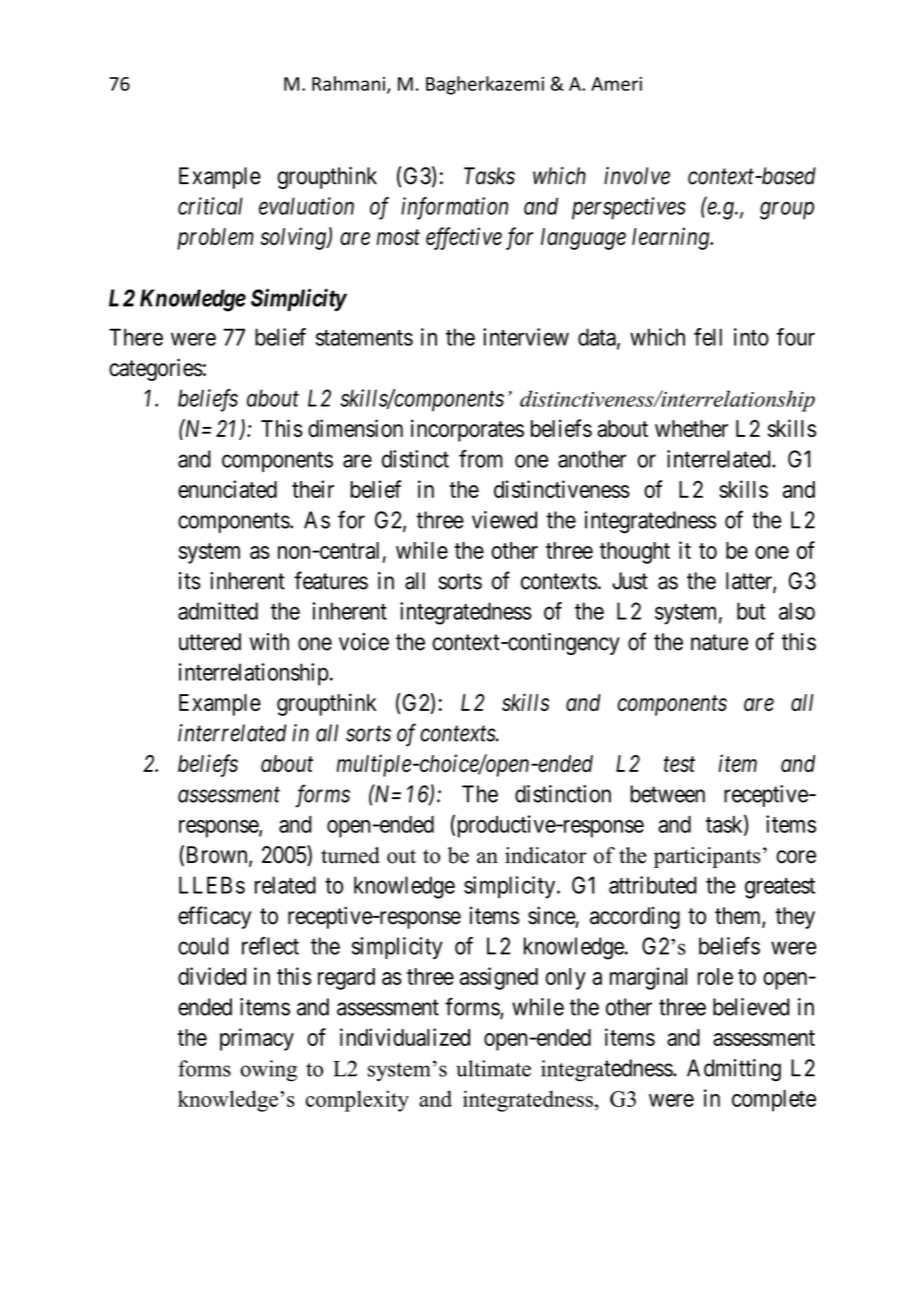  I want to click on viewed, so click(504, 520).
